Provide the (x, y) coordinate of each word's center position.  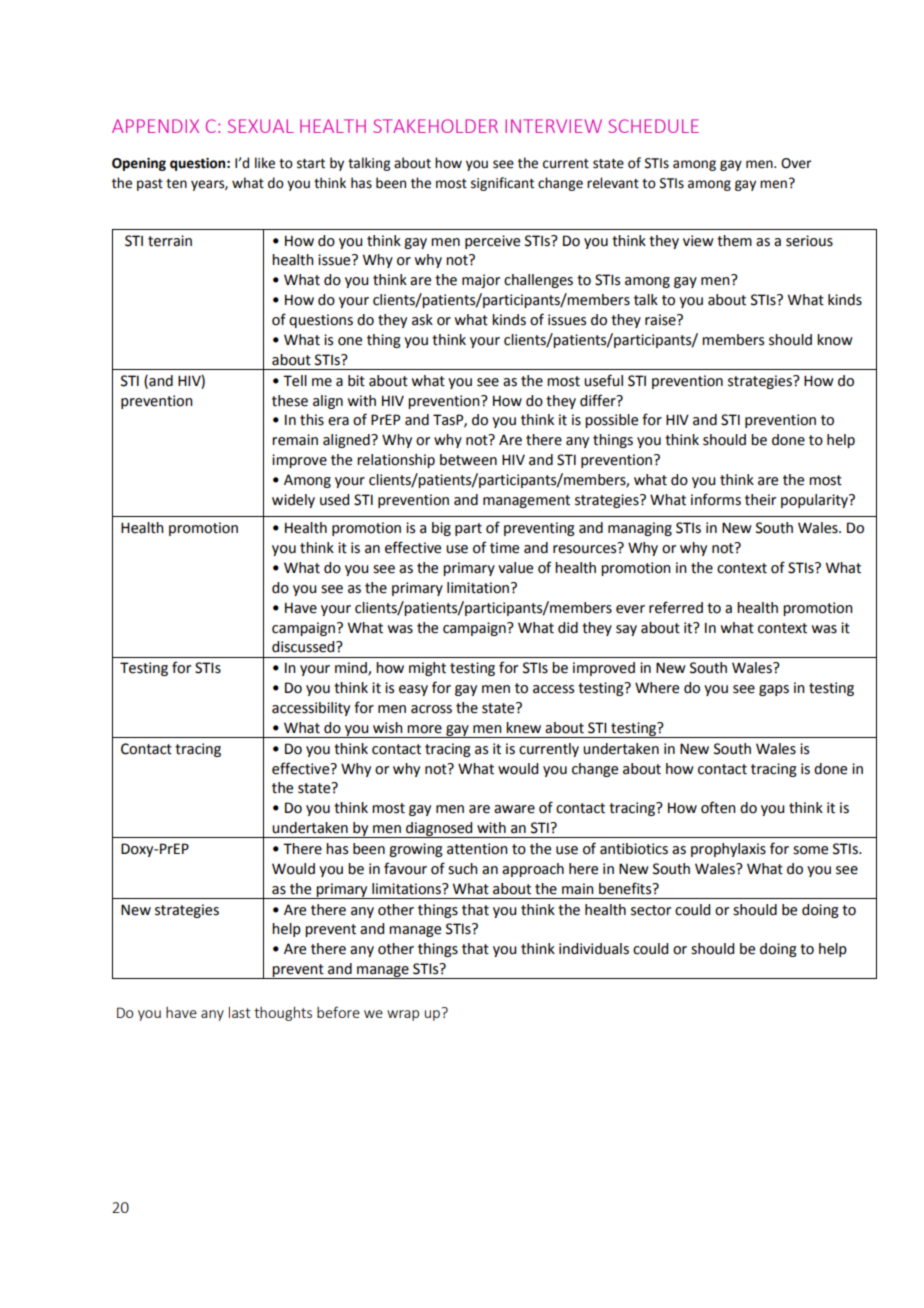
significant (502, 184)
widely (293, 501)
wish (388, 728)
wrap (403, 1015)
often (718, 807)
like (265, 163)
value (515, 568)
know (835, 340)
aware (514, 809)
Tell (295, 381)
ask (422, 320)
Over (796, 163)
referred (676, 607)
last (239, 1012)
